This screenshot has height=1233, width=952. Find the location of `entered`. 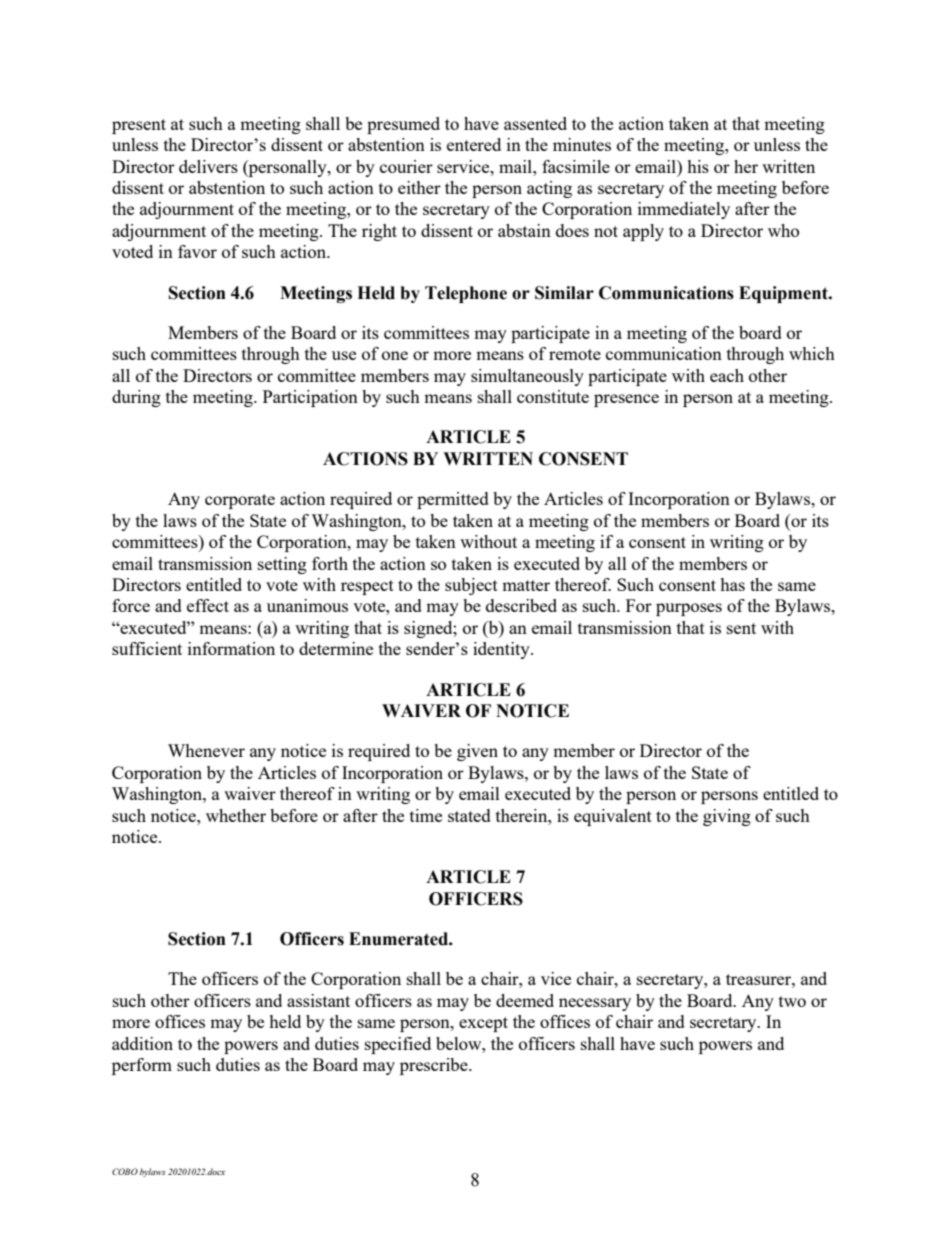

entered is located at coordinates (474, 144).
